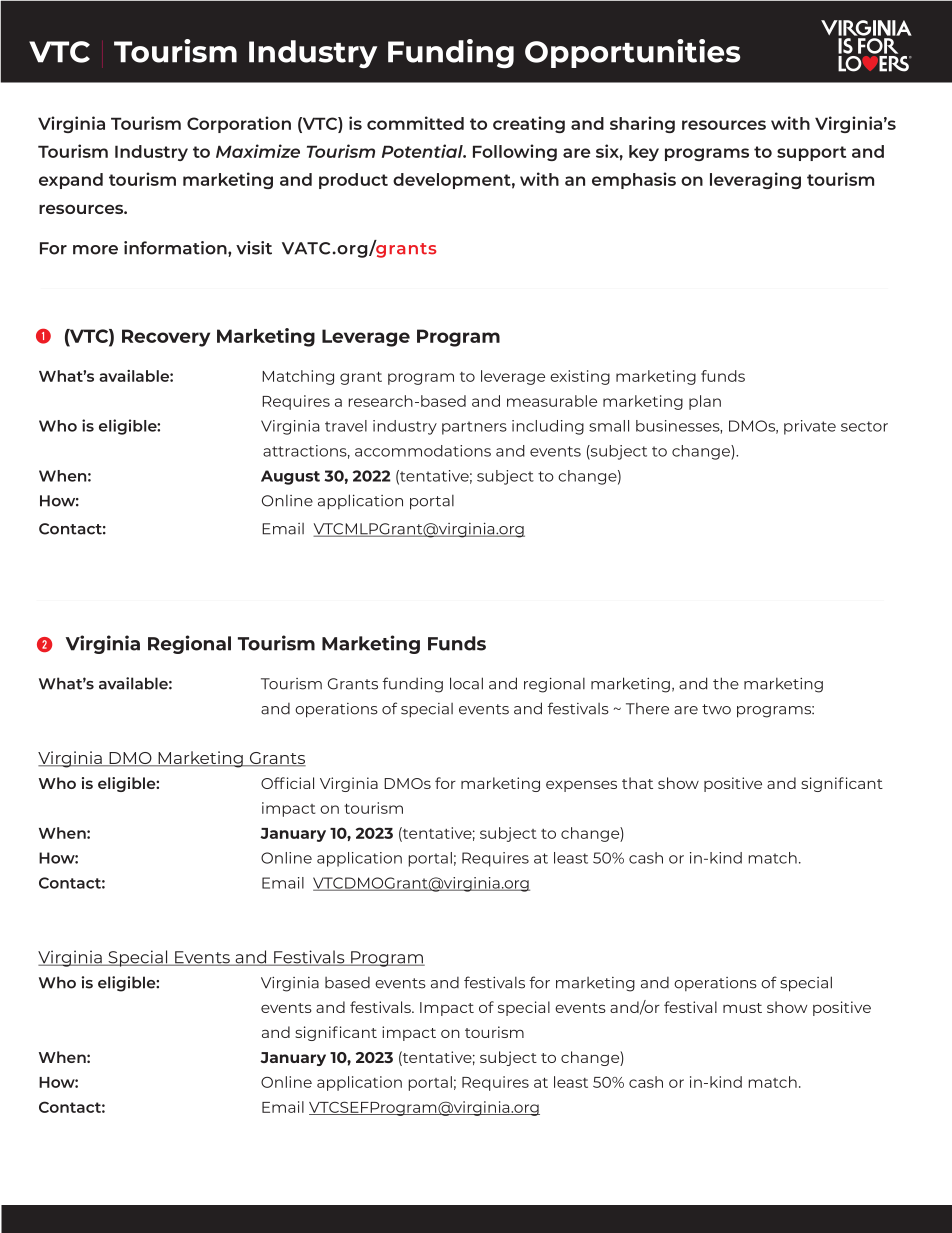  What do you see at coordinates (580, 377) in the image?
I see `existing` at bounding box center [580, 377].
